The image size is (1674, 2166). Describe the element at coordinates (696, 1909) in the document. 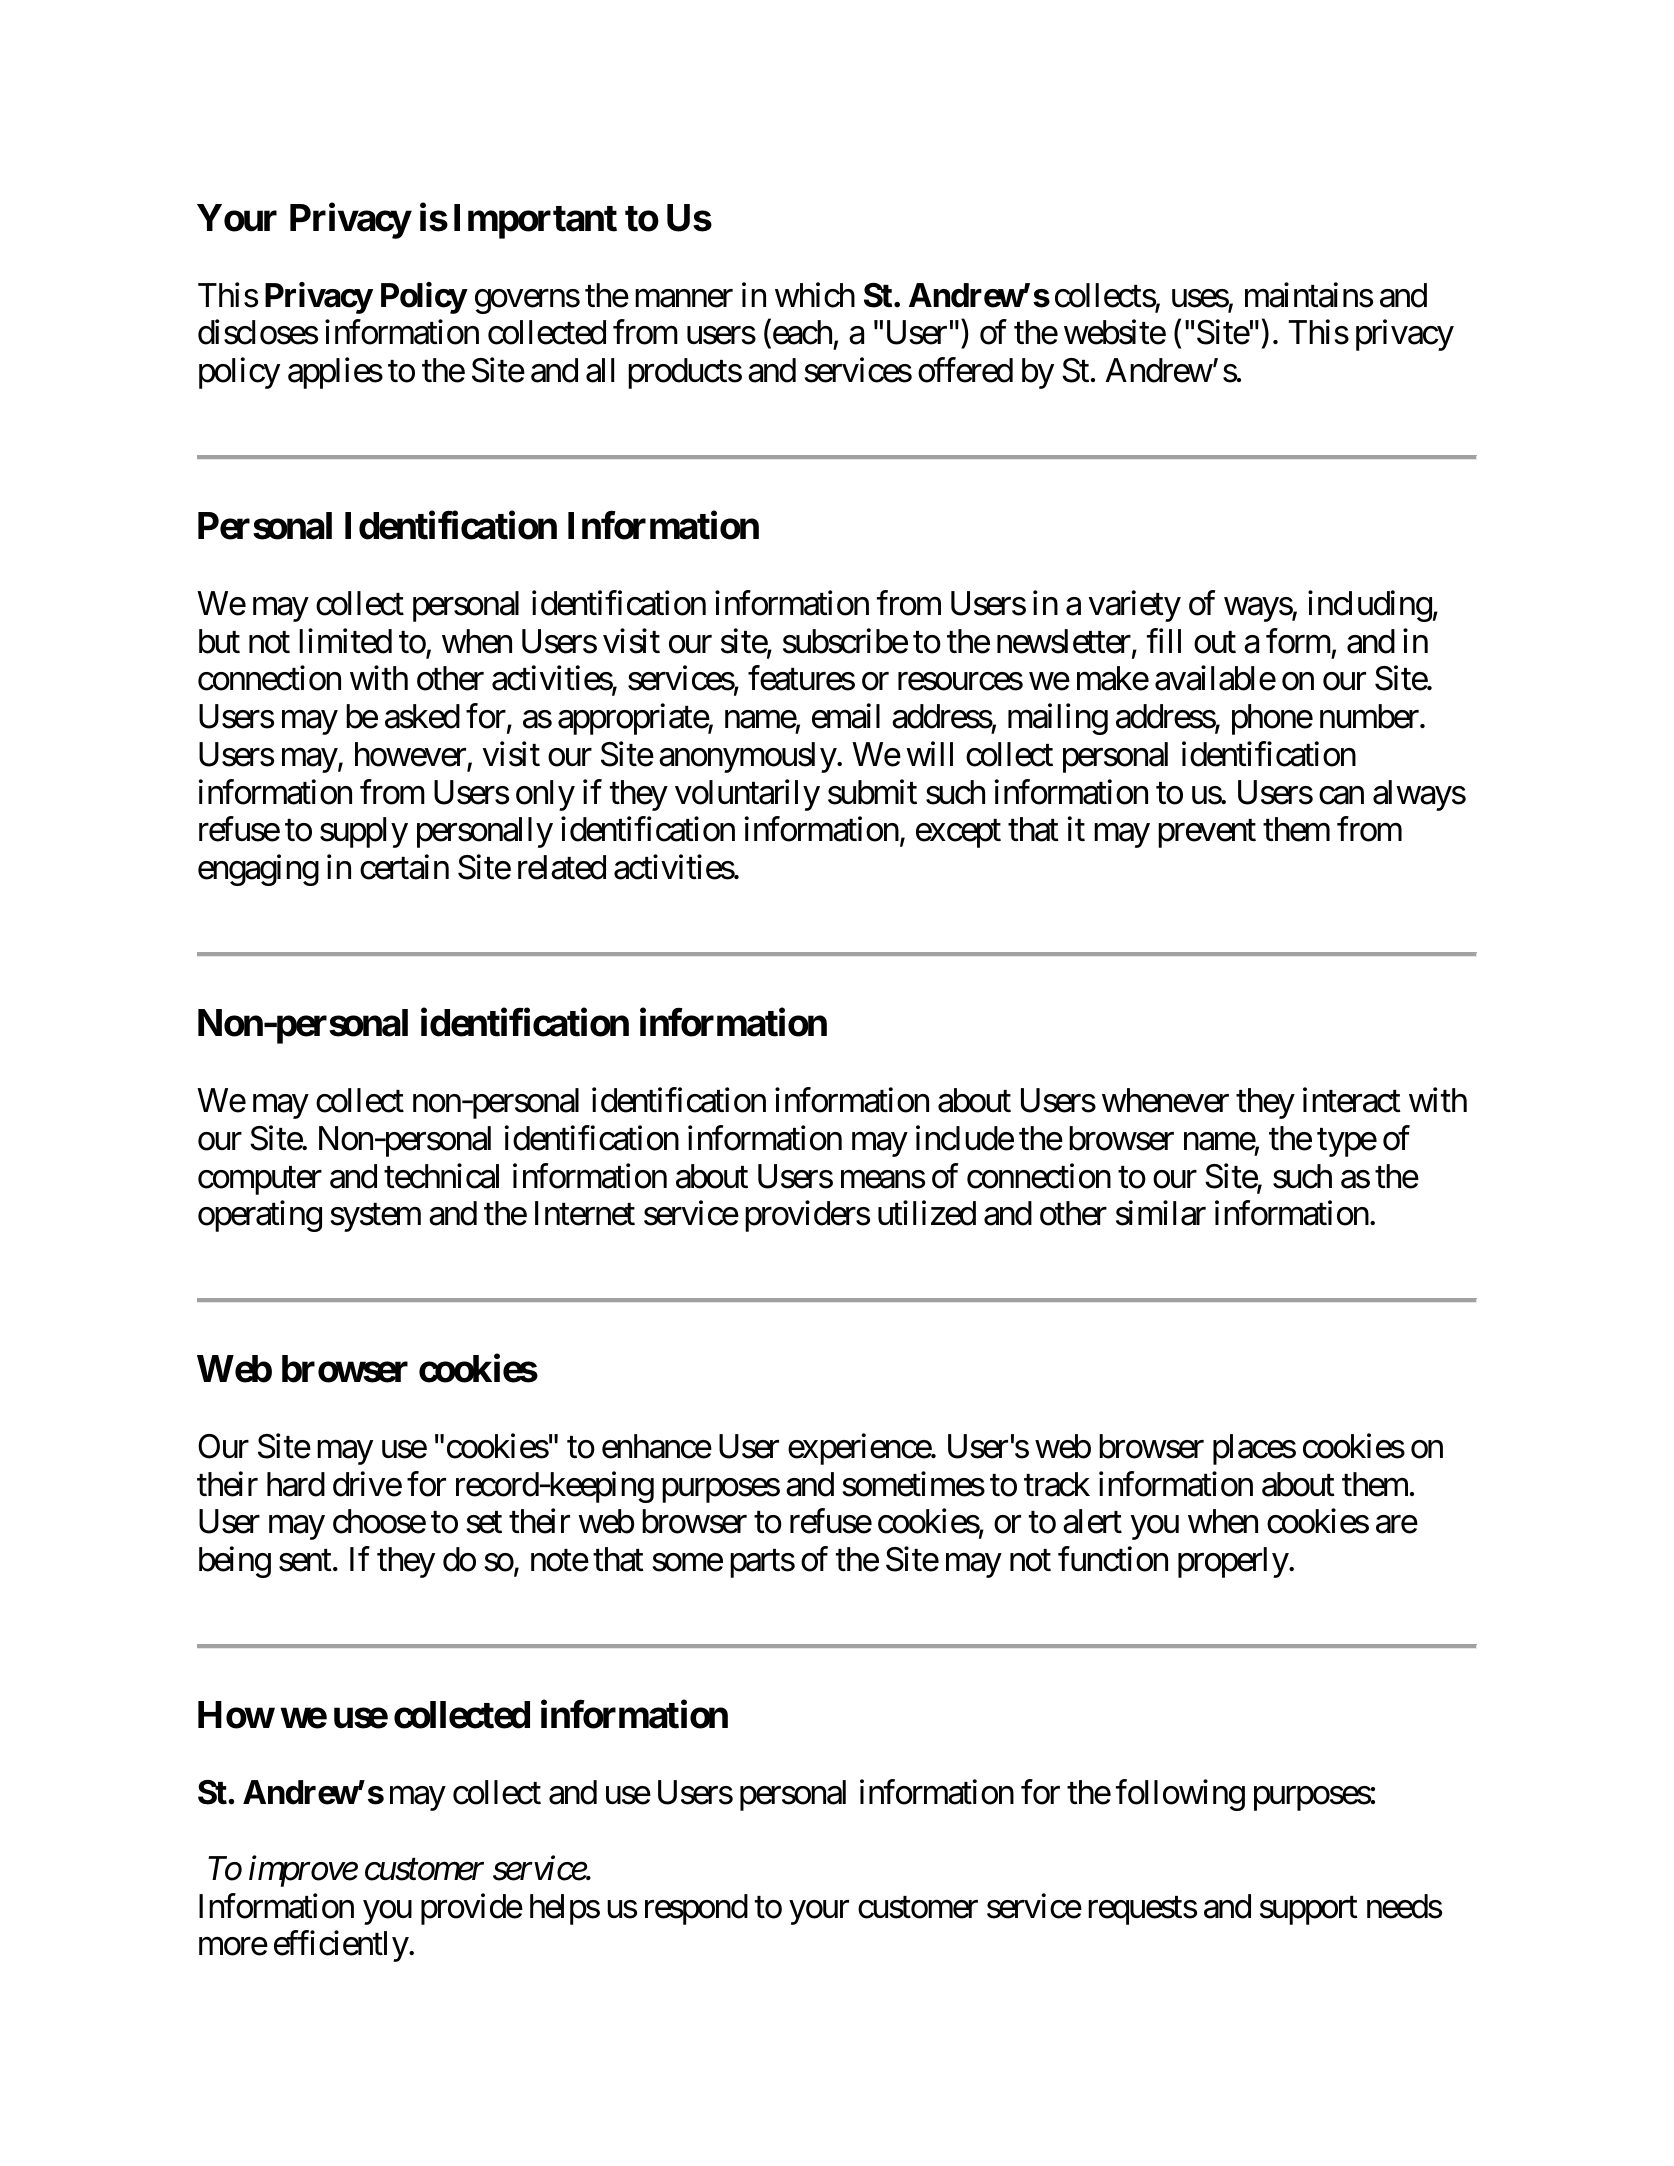

I see `respond` at that location.
